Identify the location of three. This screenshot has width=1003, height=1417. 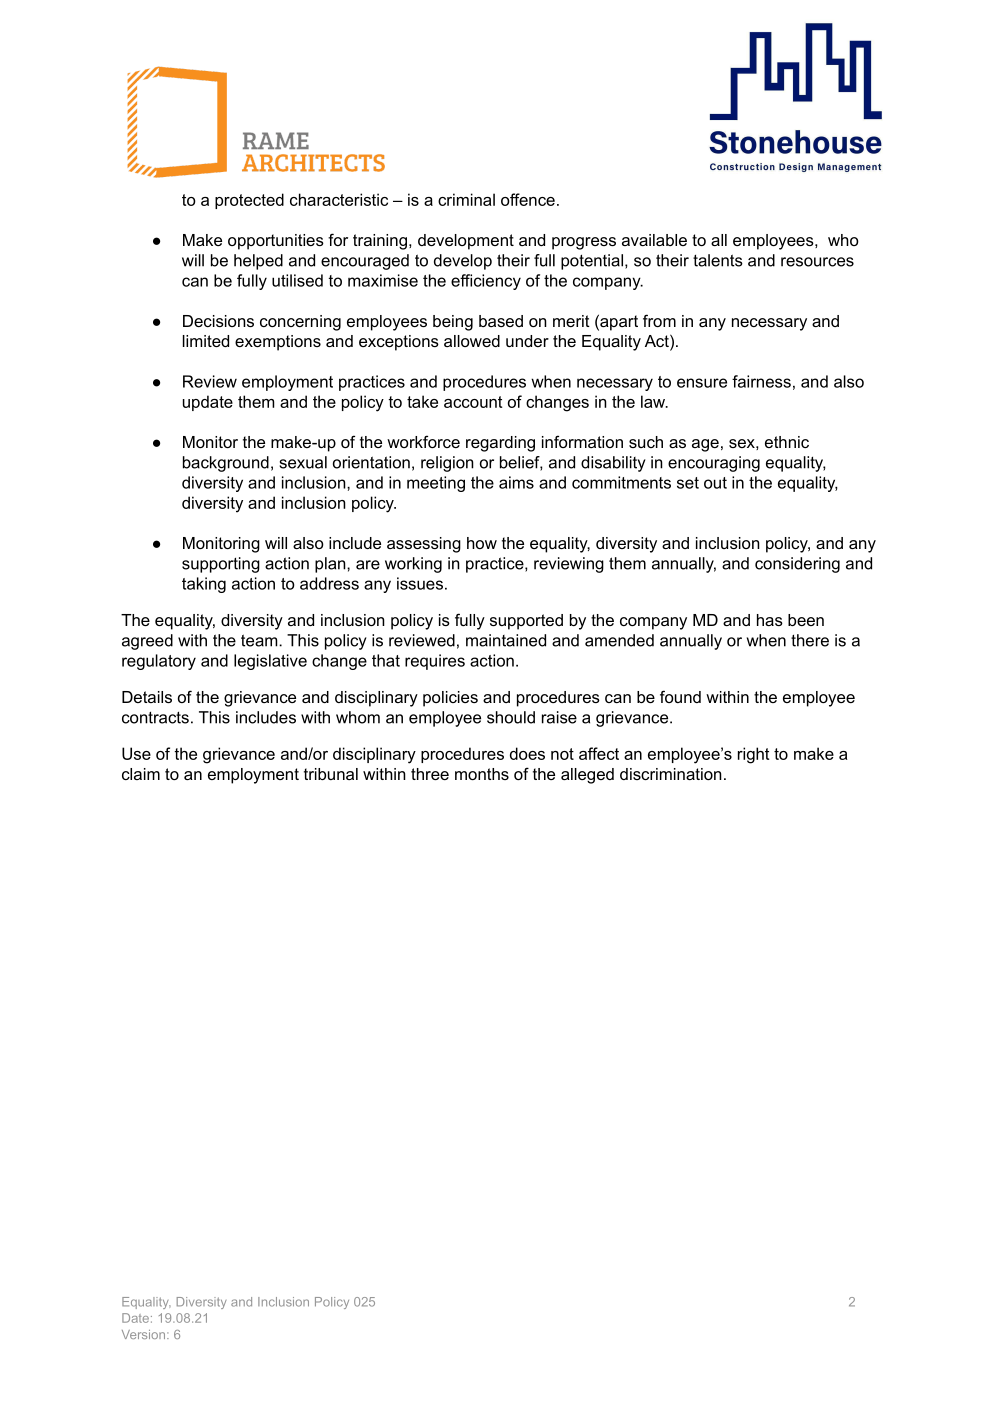
(430, 774).
